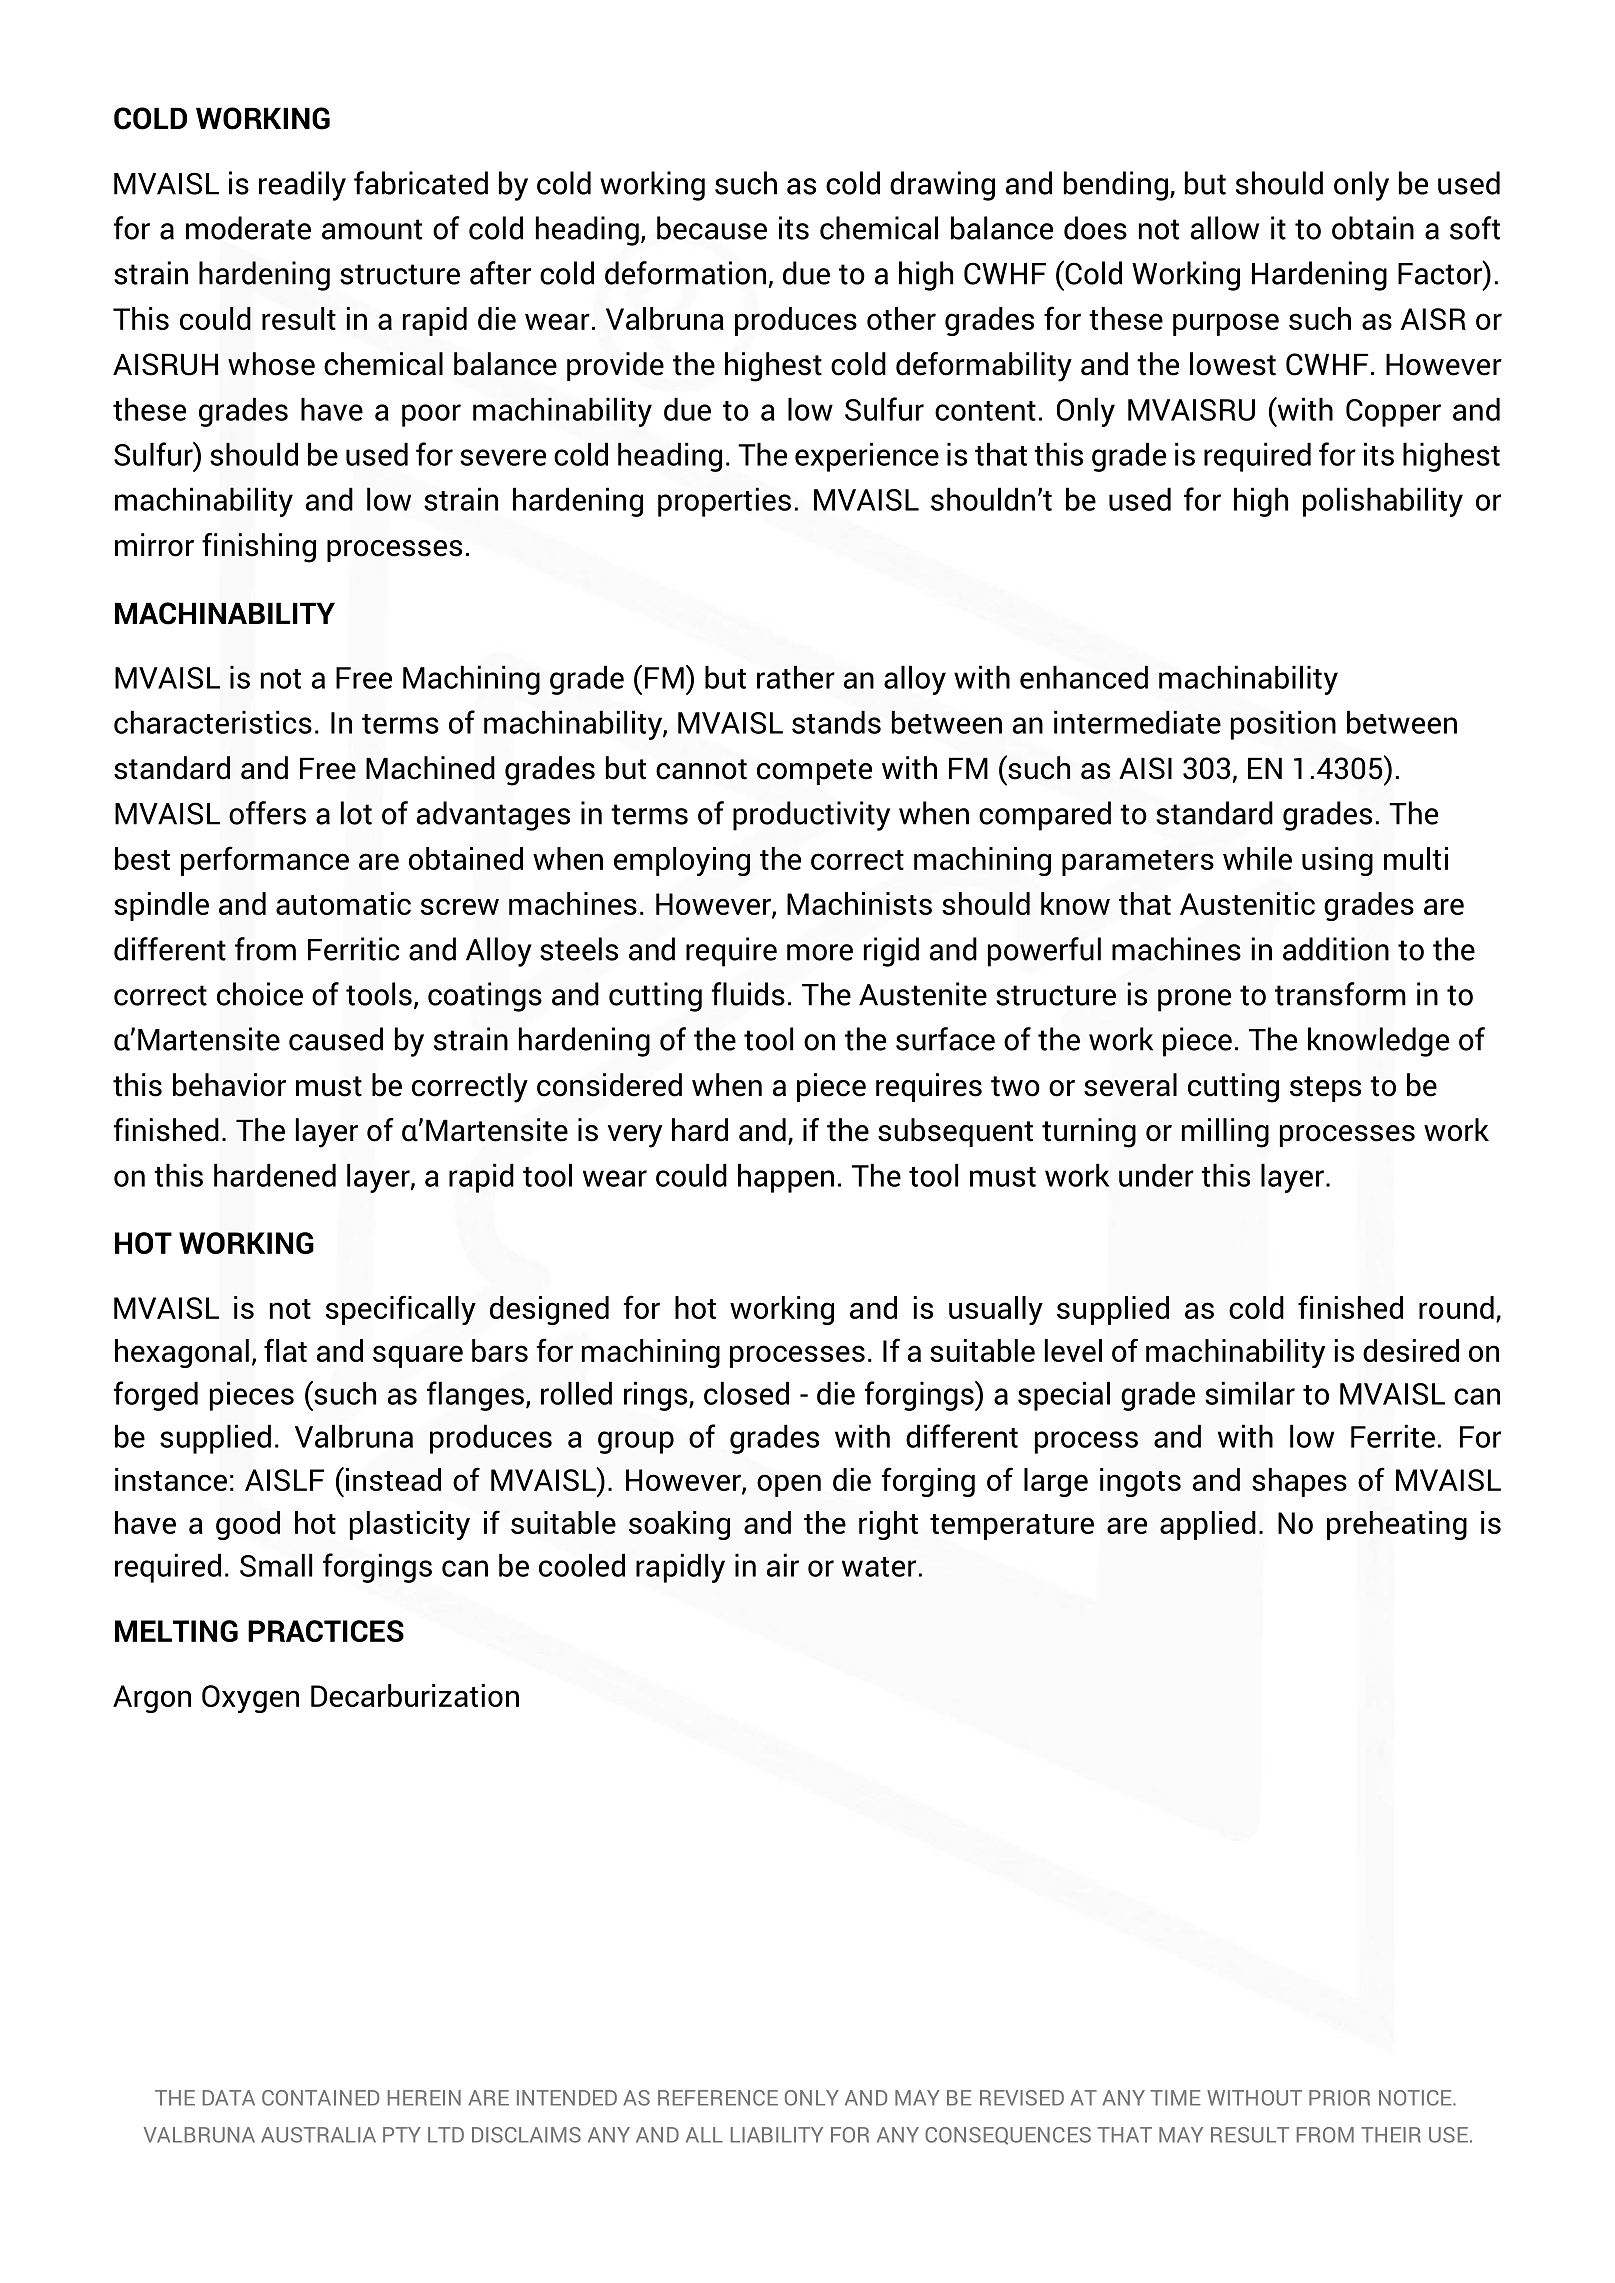 The image size is (1615, 2283). Describe the element at coordinates (248, 228) in the screenshot. I see `moderate` at that location.
